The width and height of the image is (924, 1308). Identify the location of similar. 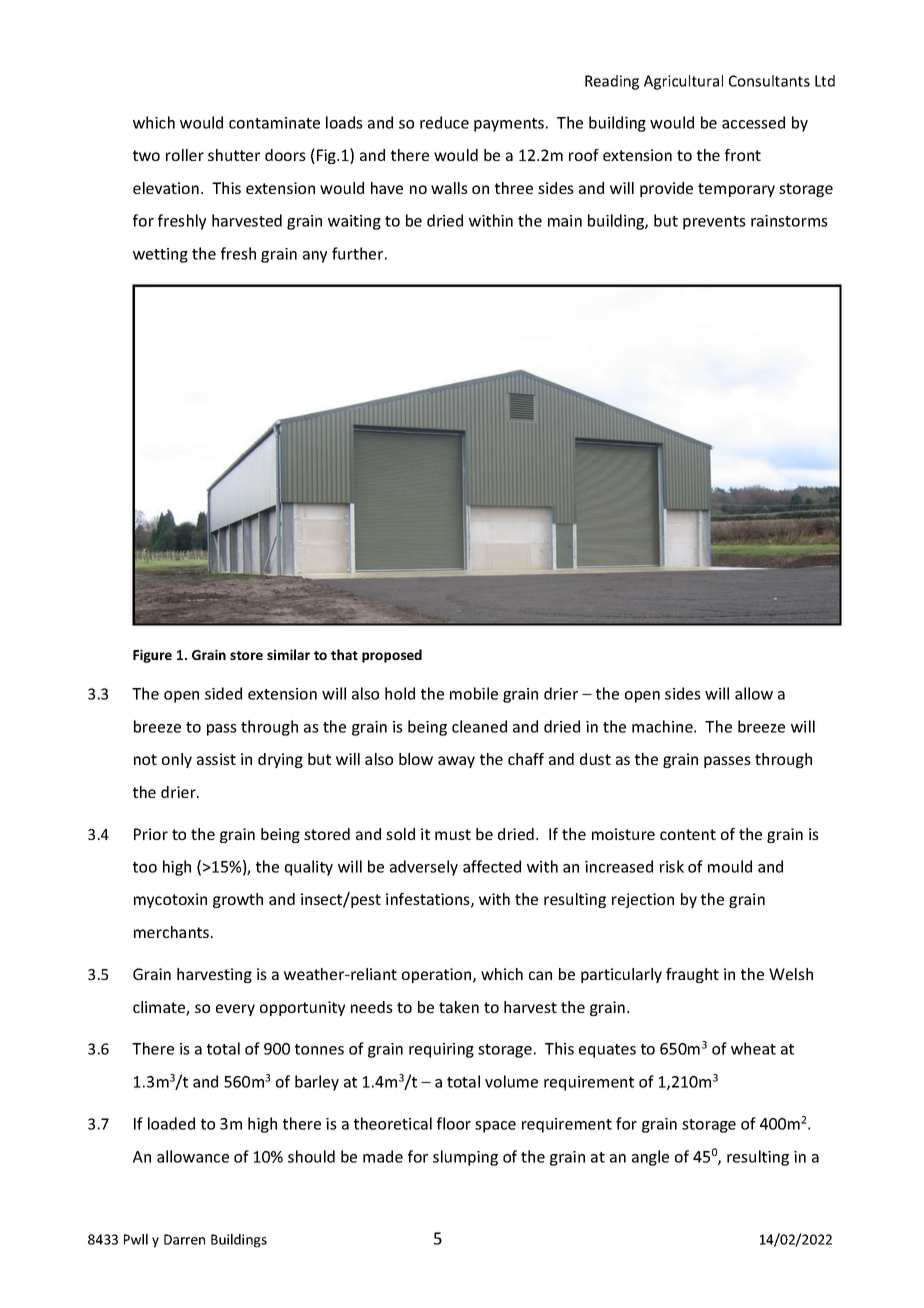
(288, 654).
